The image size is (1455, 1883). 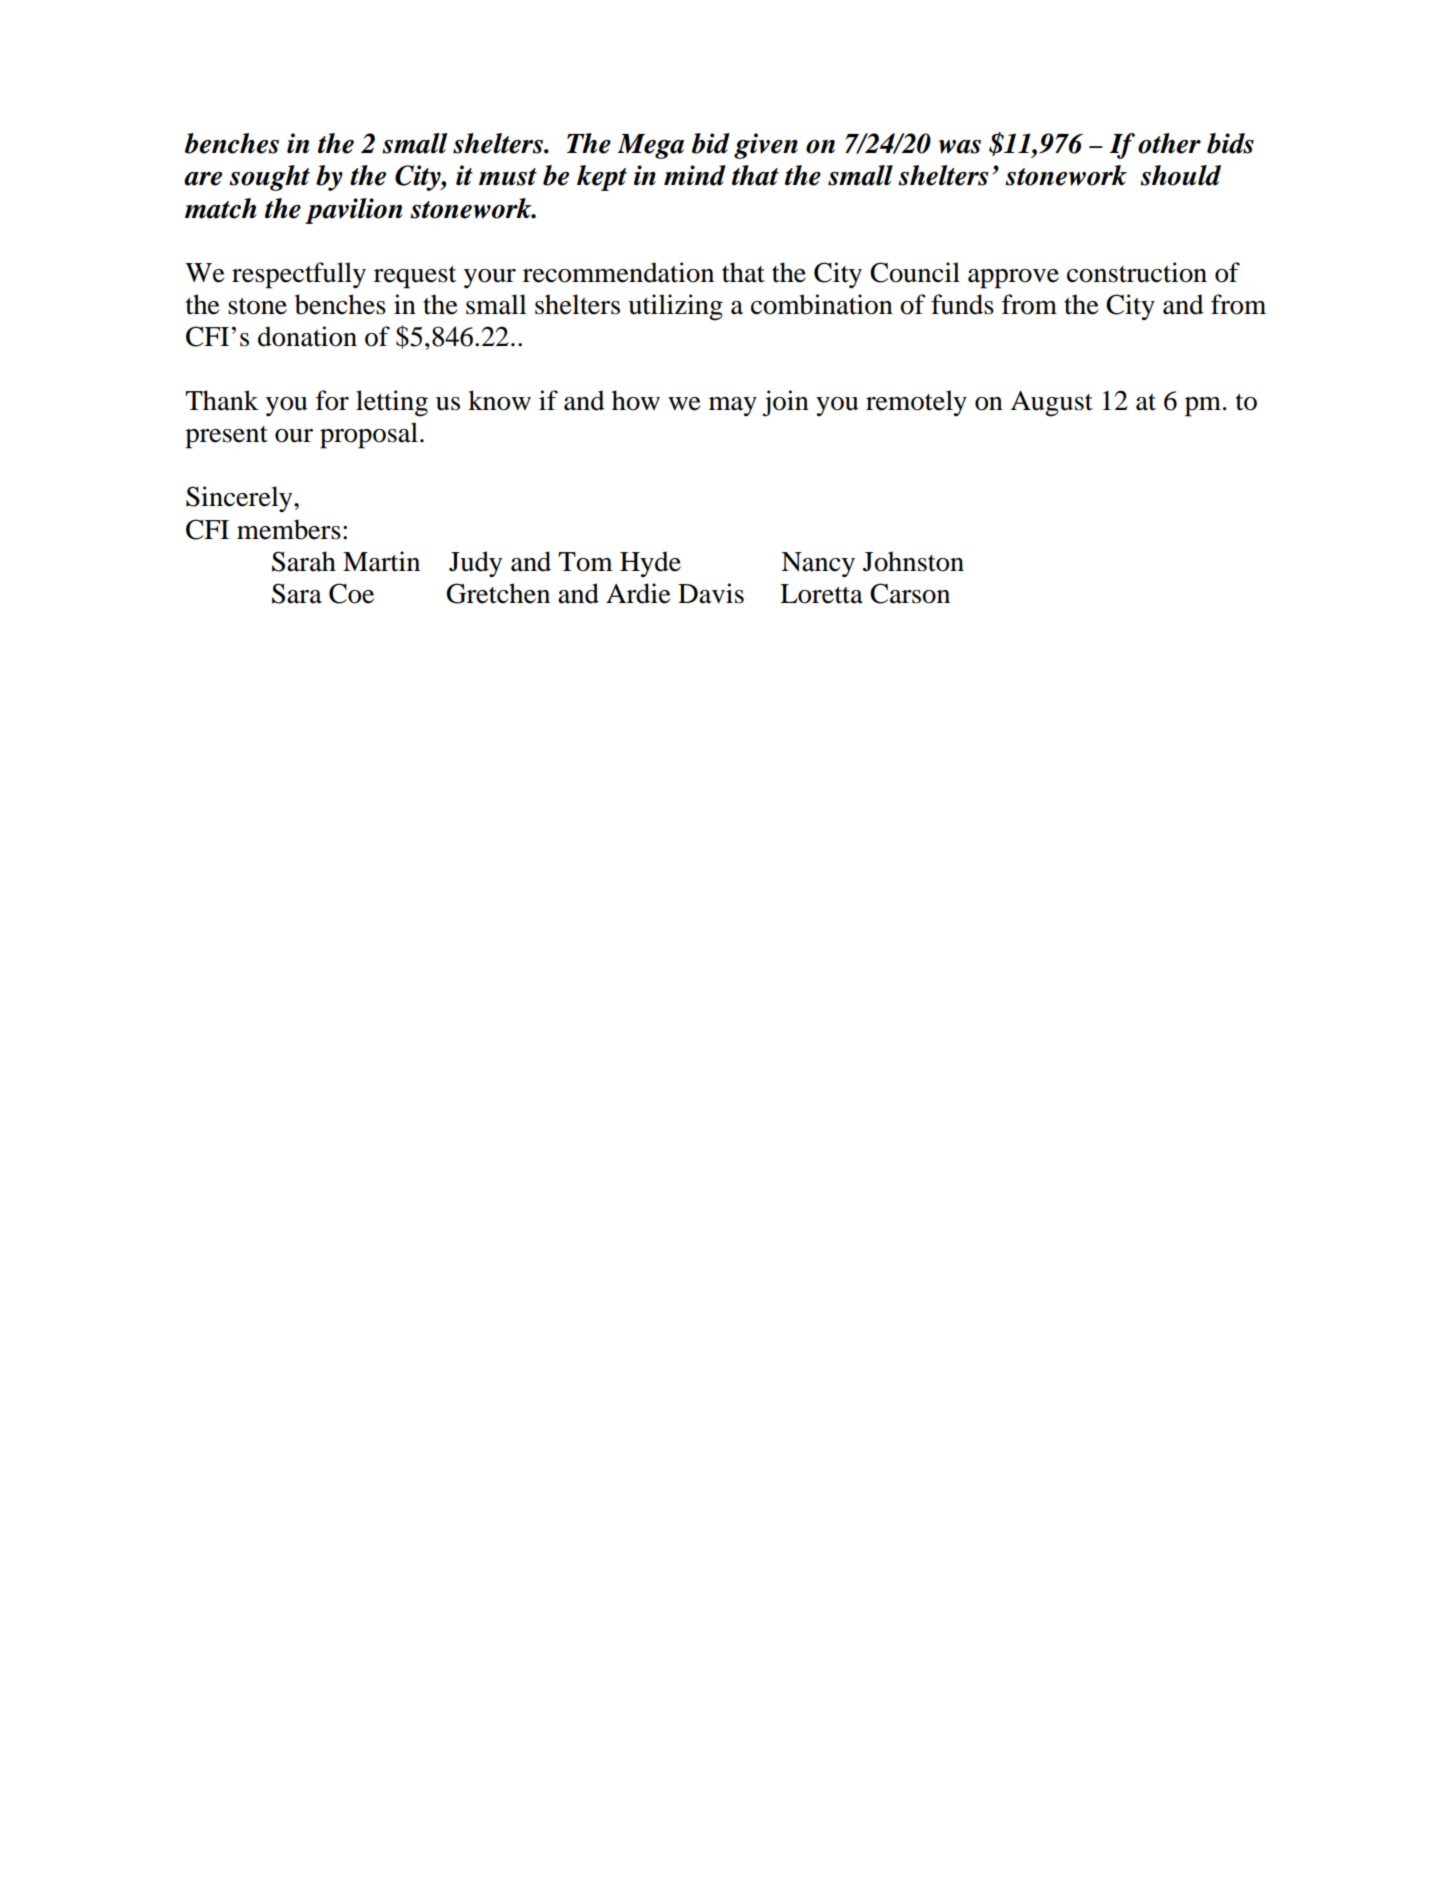 I want to click on Carson, so click(x=910, y=593).
